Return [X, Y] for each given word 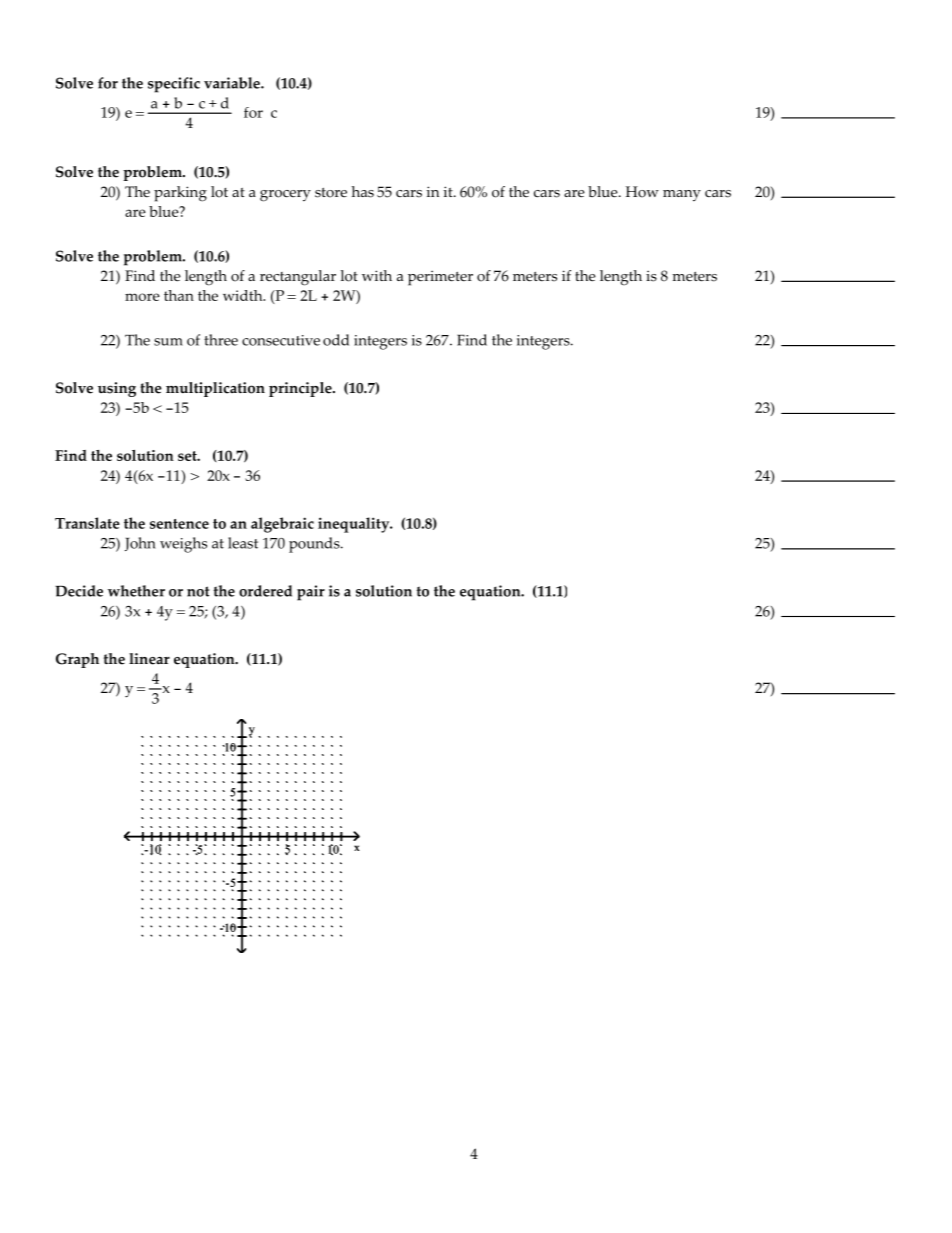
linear [149, 659]
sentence [179, 524]
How [642, 192]
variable [233, 83]
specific [174, 85]
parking [180, 194]
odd [336, 340]
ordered [265, 591]
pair [311, 593]
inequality [355, 525]
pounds [315, 545]
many [682, 195]
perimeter [440, 278]
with [377, 275]
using [117, 389]
